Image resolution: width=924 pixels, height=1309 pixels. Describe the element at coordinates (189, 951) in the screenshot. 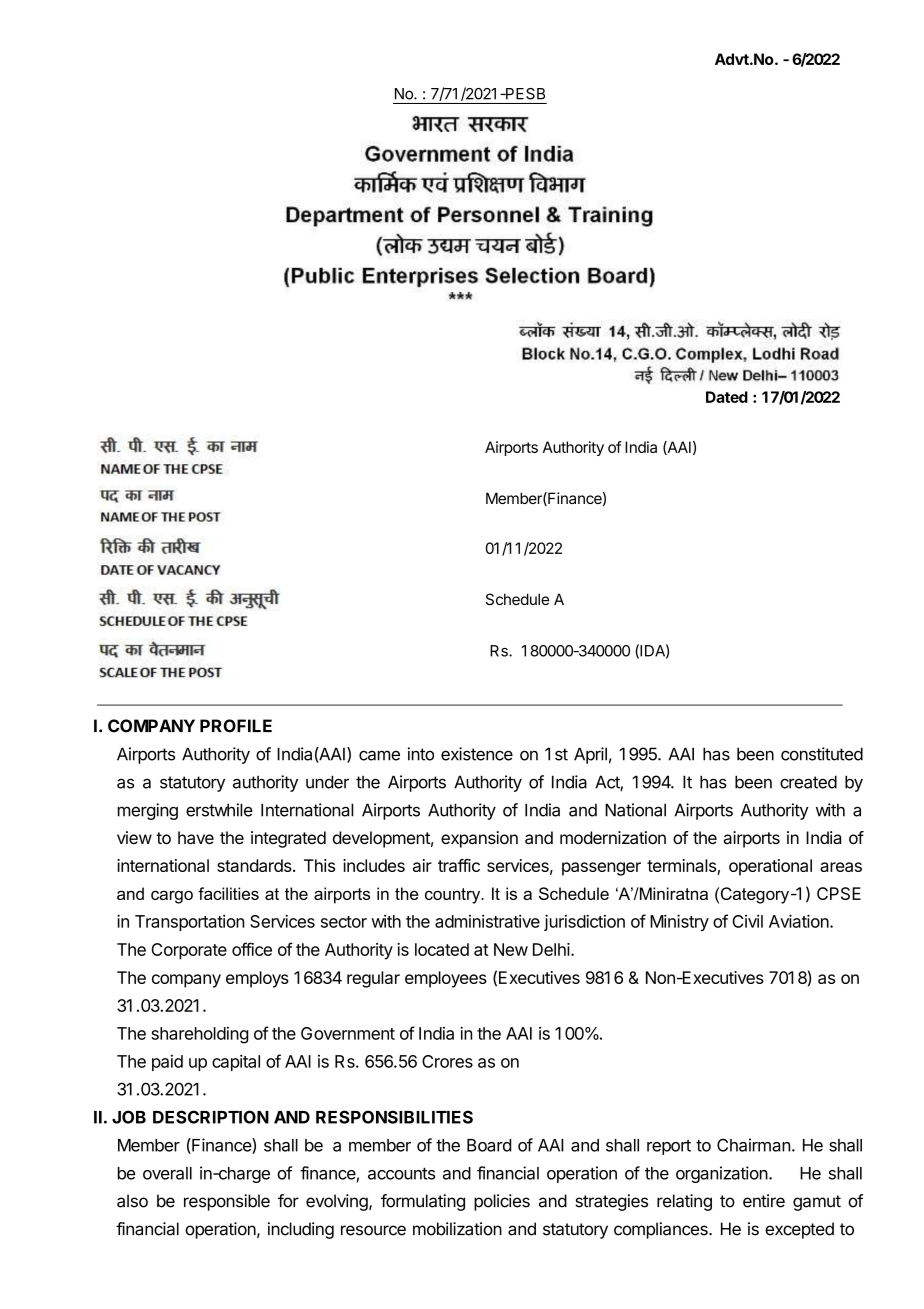

I see `Corporate` at that location.
